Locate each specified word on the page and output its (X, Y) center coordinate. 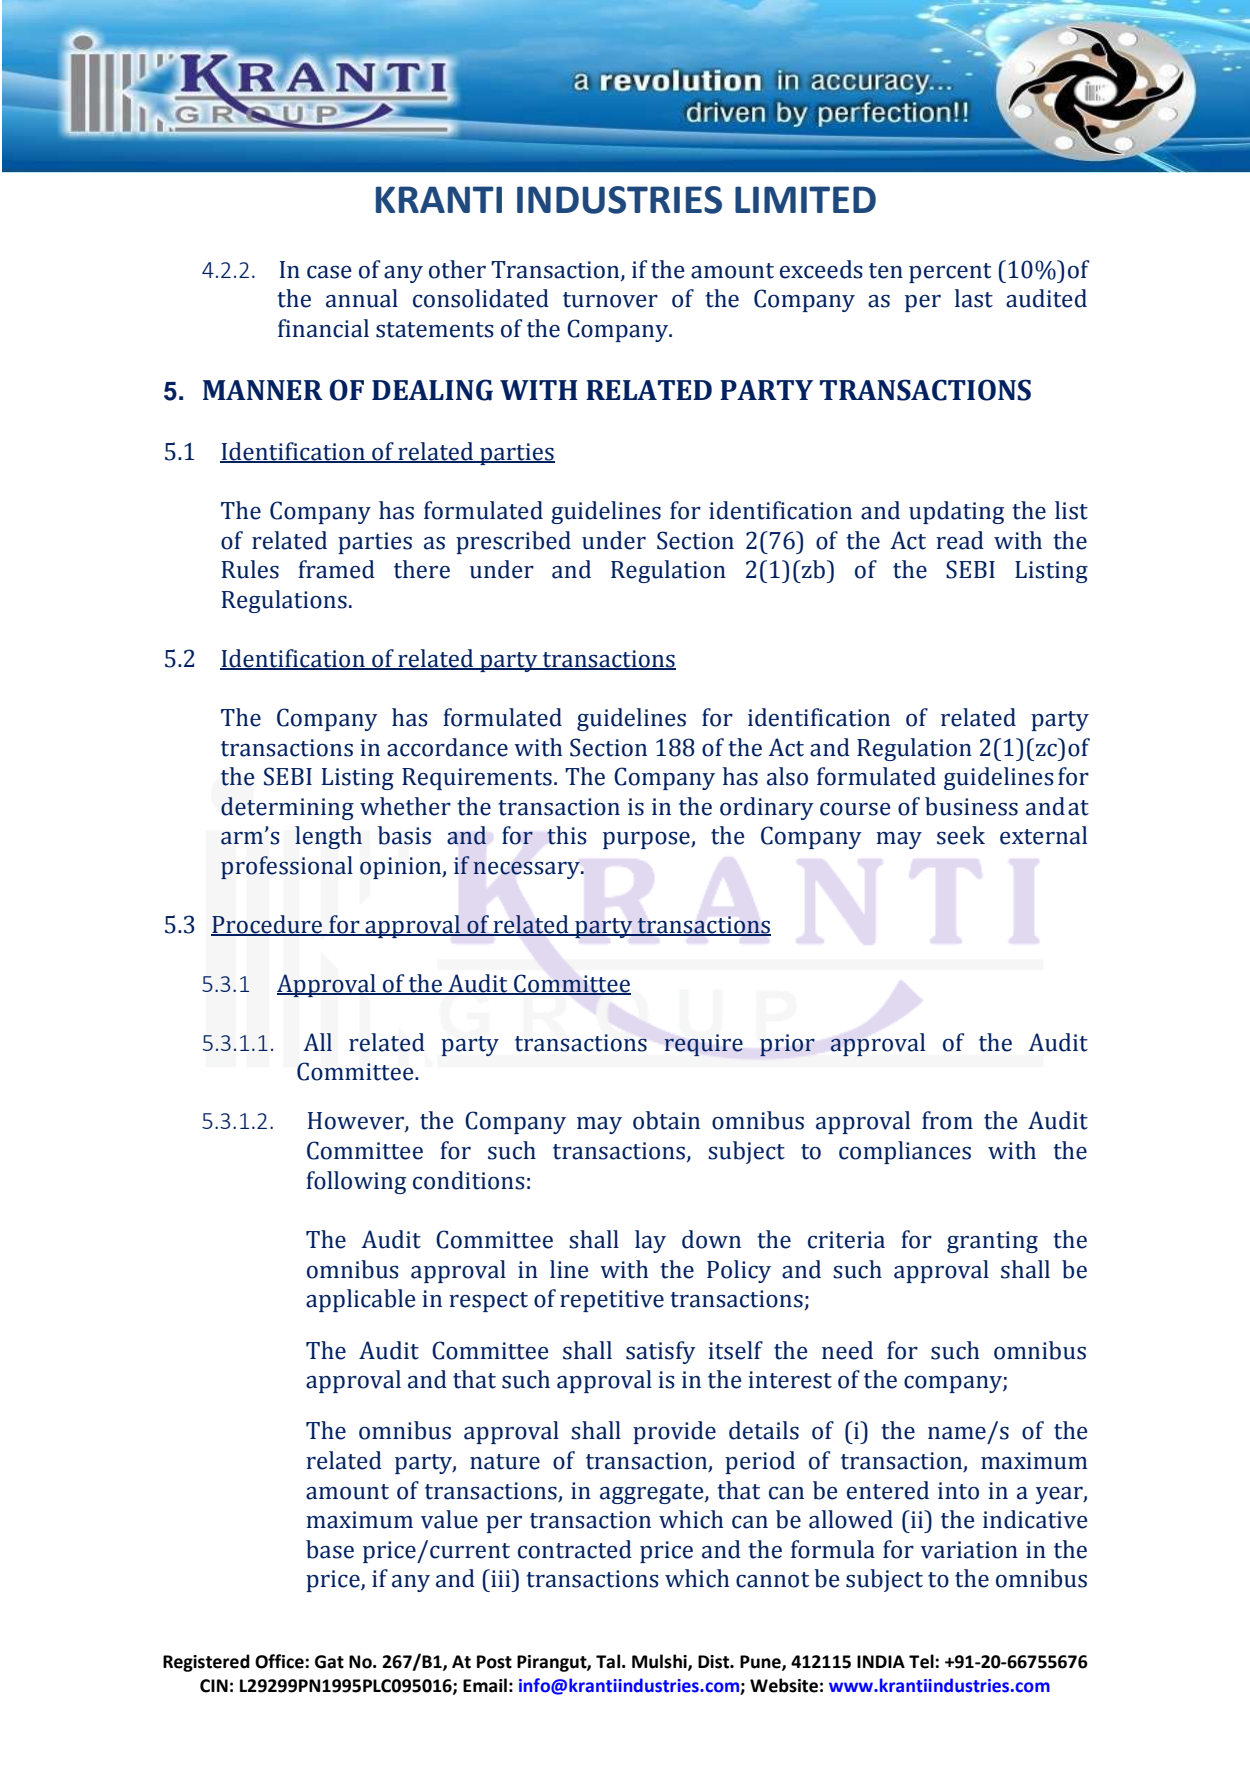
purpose (647, 840)
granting (992, 1242)
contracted (575, 1549)
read (960, 540)
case (329, 272)
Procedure (268, 925)
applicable (361, 1300)
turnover (610, 300)
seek (961, 835)
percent (950, 273)
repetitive (612, 1301)
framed (336, 569)
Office (280, 1661)
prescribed (513, 542)
